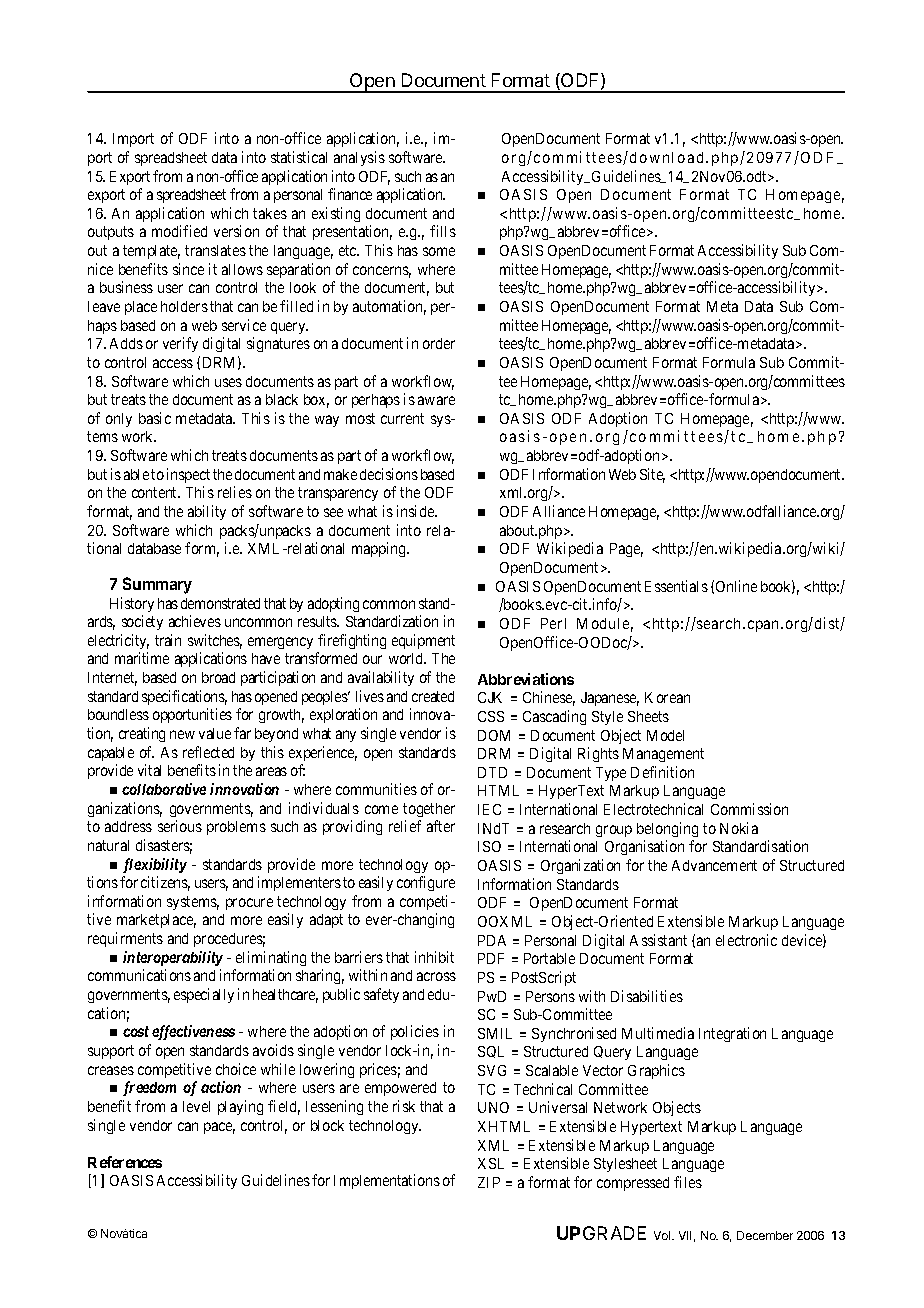  What do you see at coordinates (350, 194) in the document?
I see `finance` at bounding box center [350, 194].
